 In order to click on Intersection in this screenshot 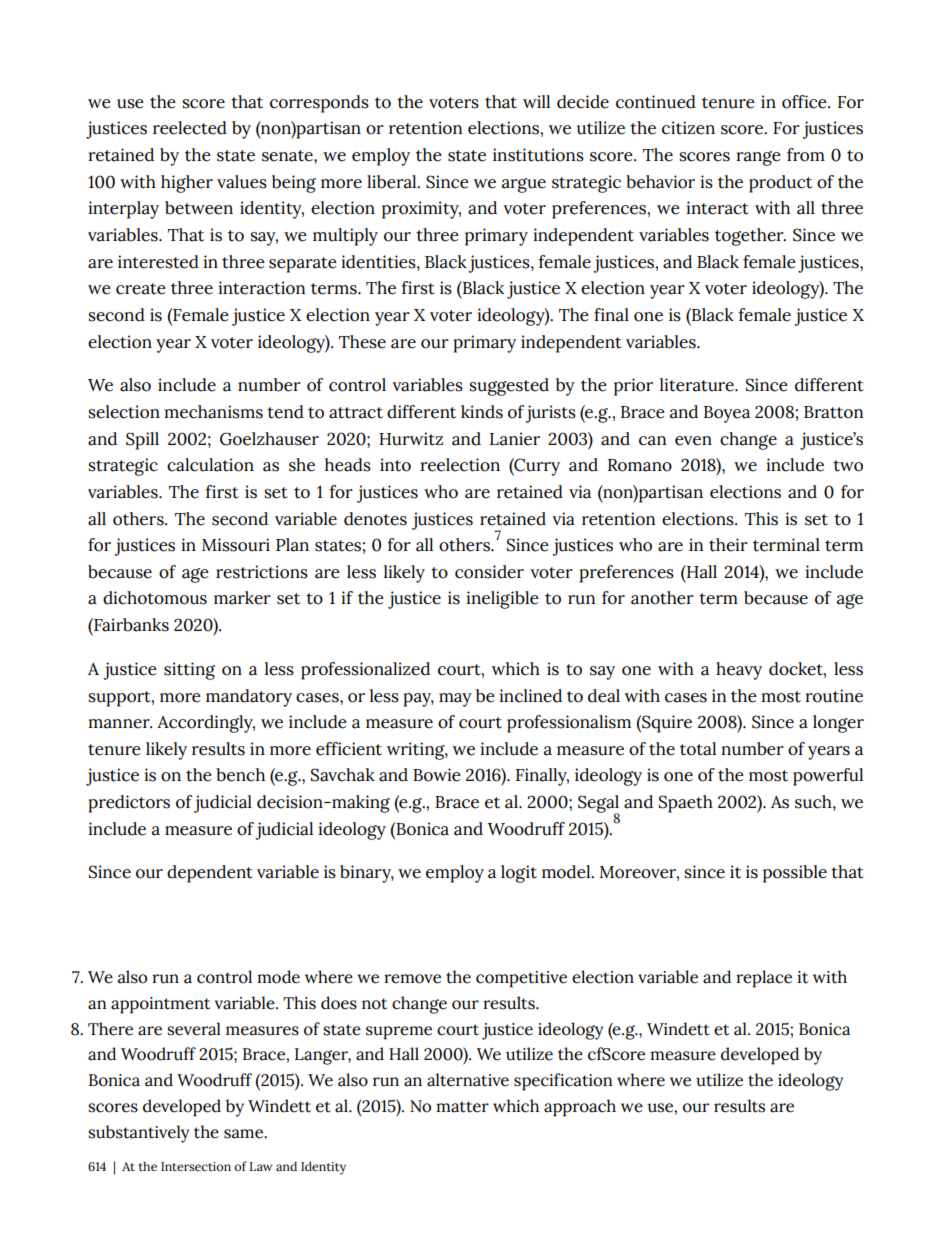, I will do `click(196, 1166)`.
